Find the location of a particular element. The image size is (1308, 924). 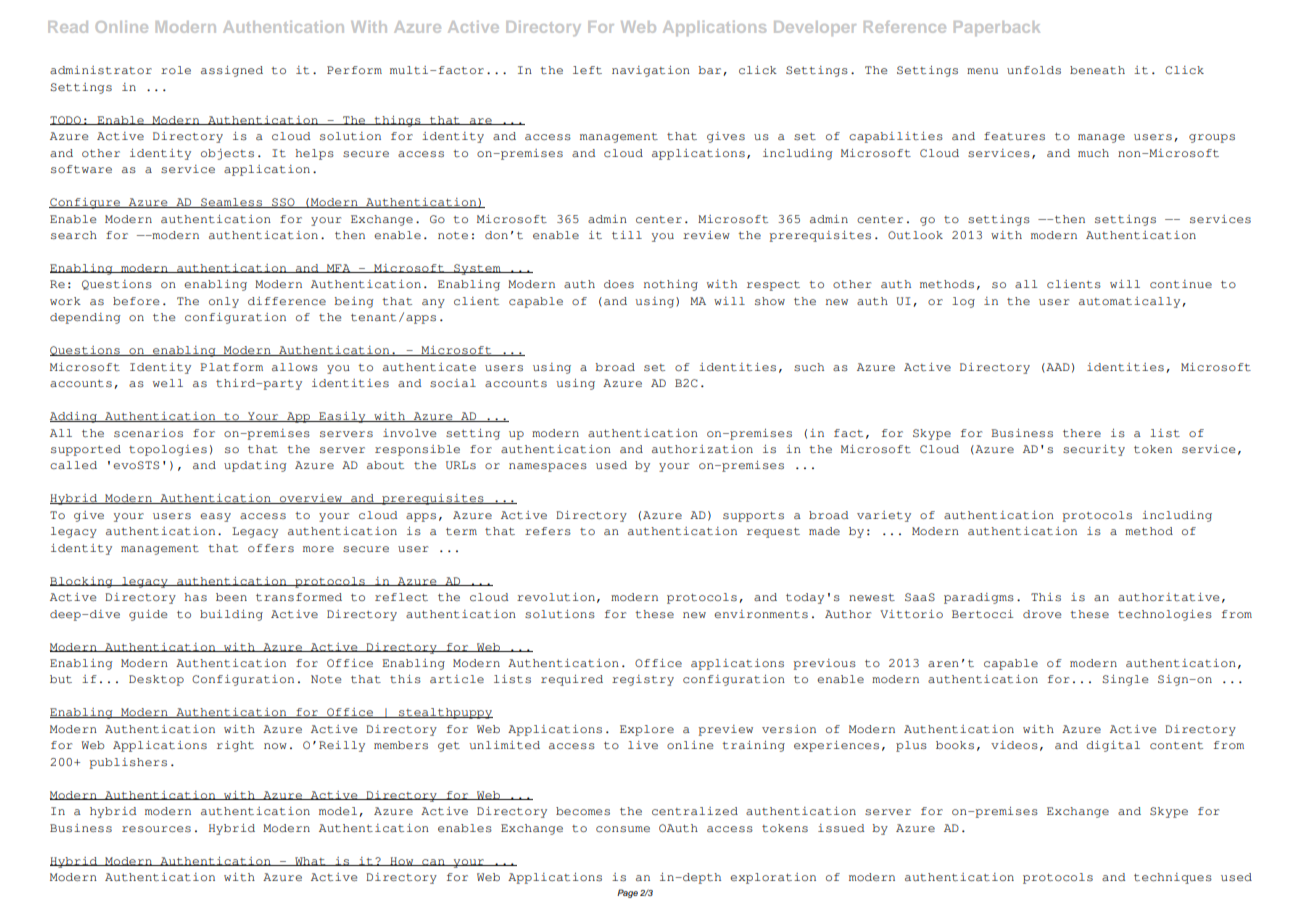

resources is located at coordinates (156, 829).
